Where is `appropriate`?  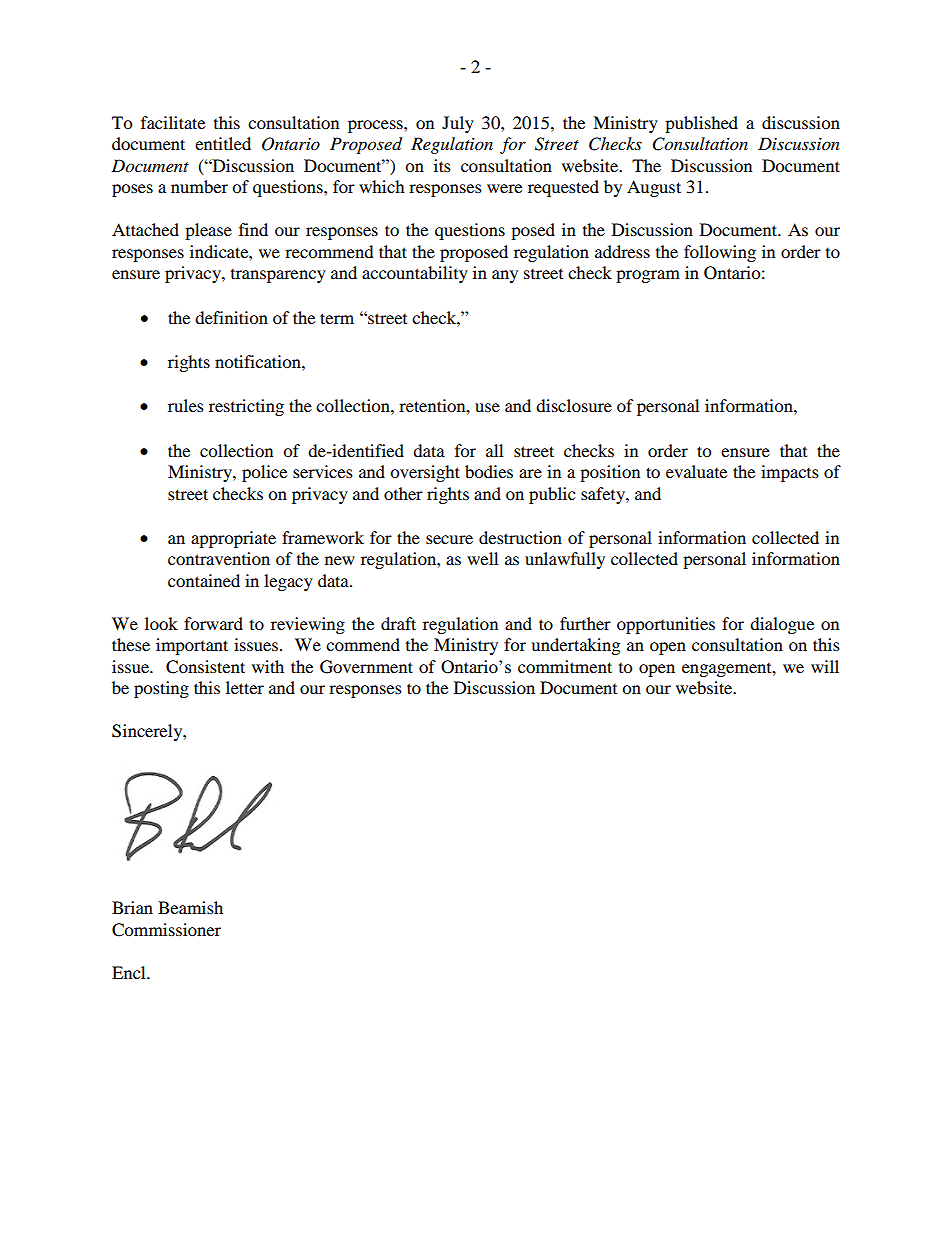 appropriate is located at coordinates (233, 539).
